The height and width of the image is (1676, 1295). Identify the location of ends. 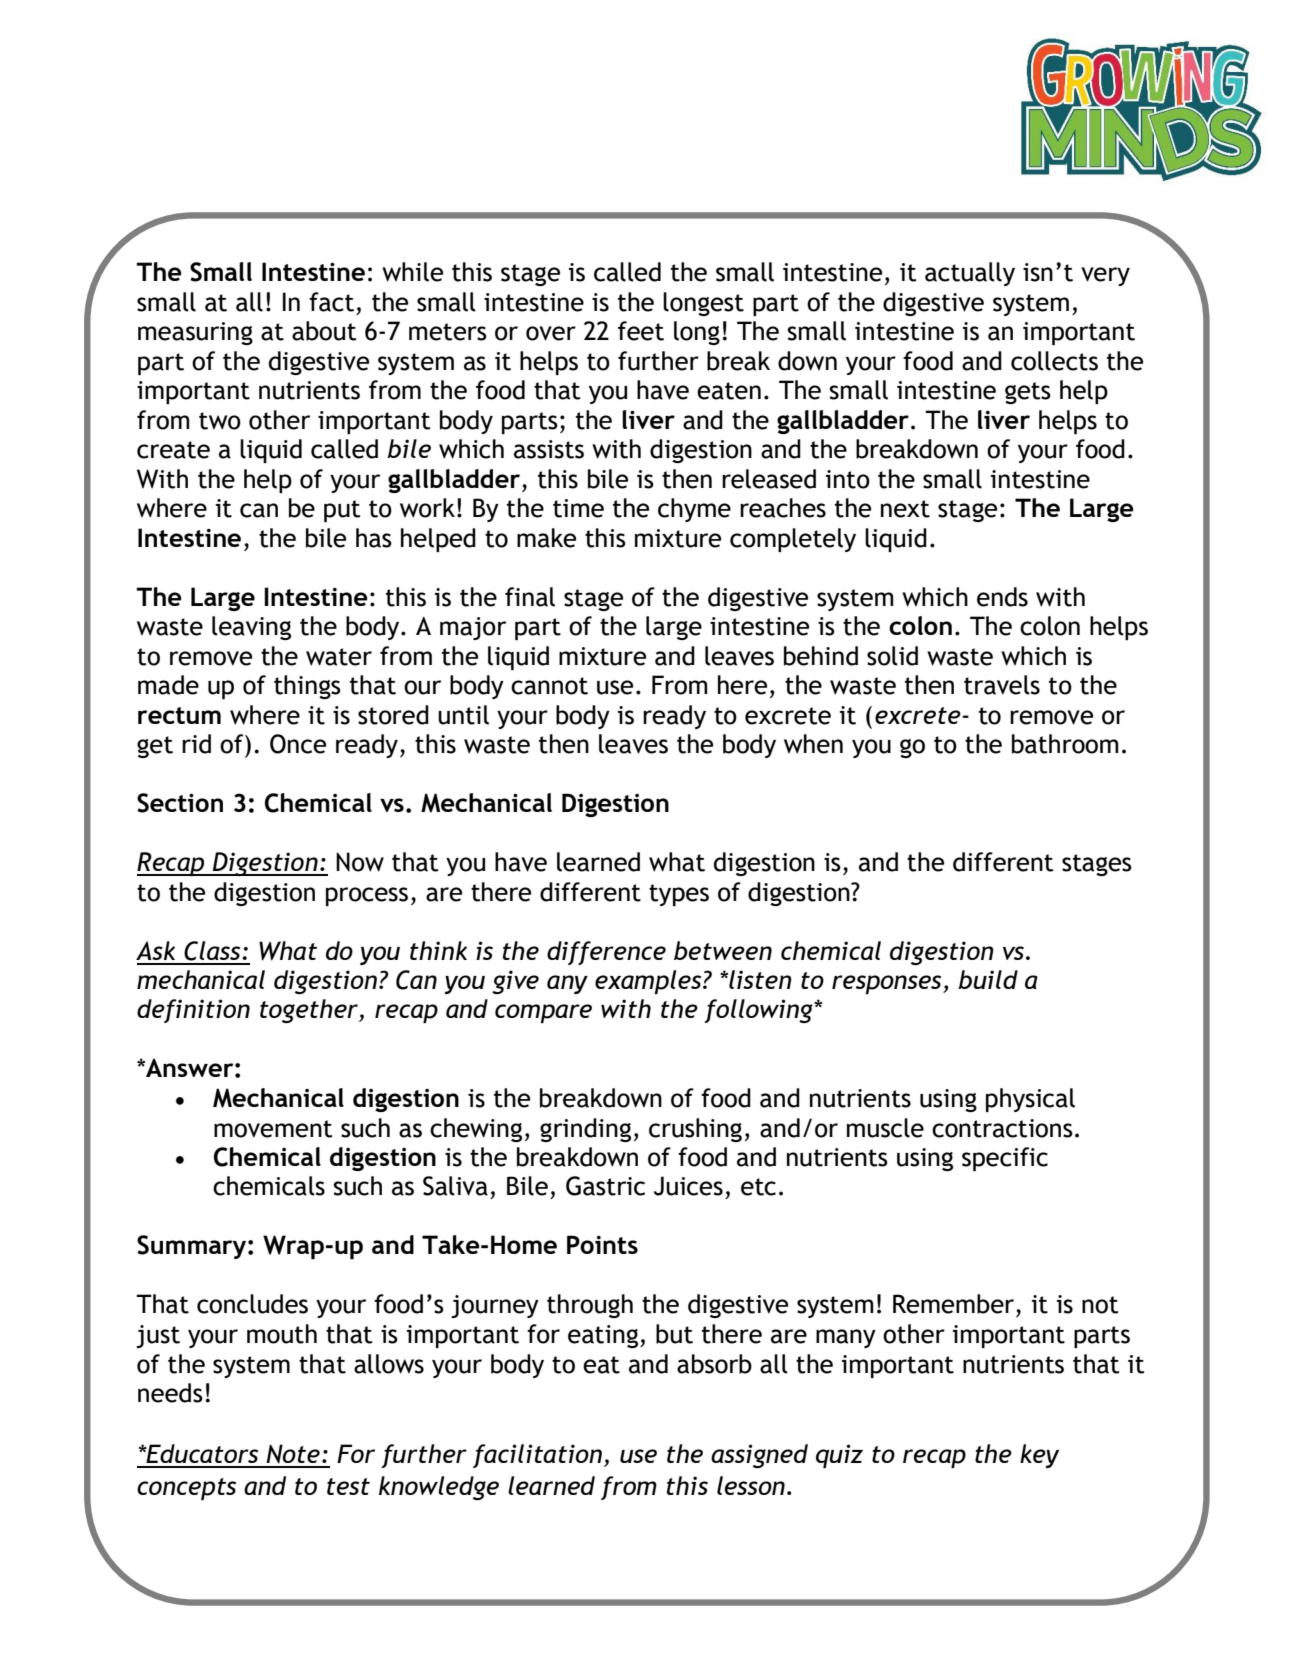
(1002, 597).
